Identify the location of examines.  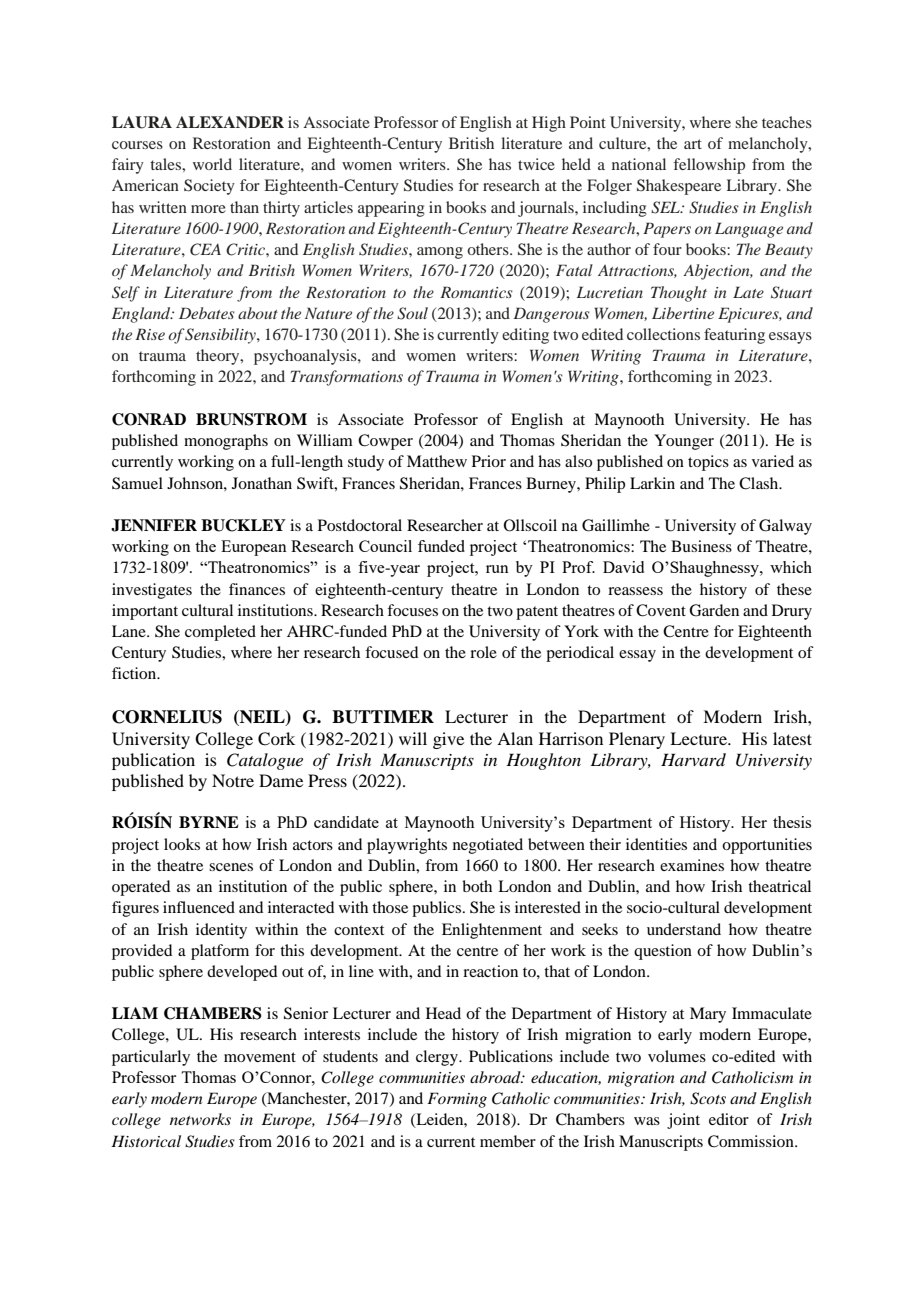
(692, 865).
